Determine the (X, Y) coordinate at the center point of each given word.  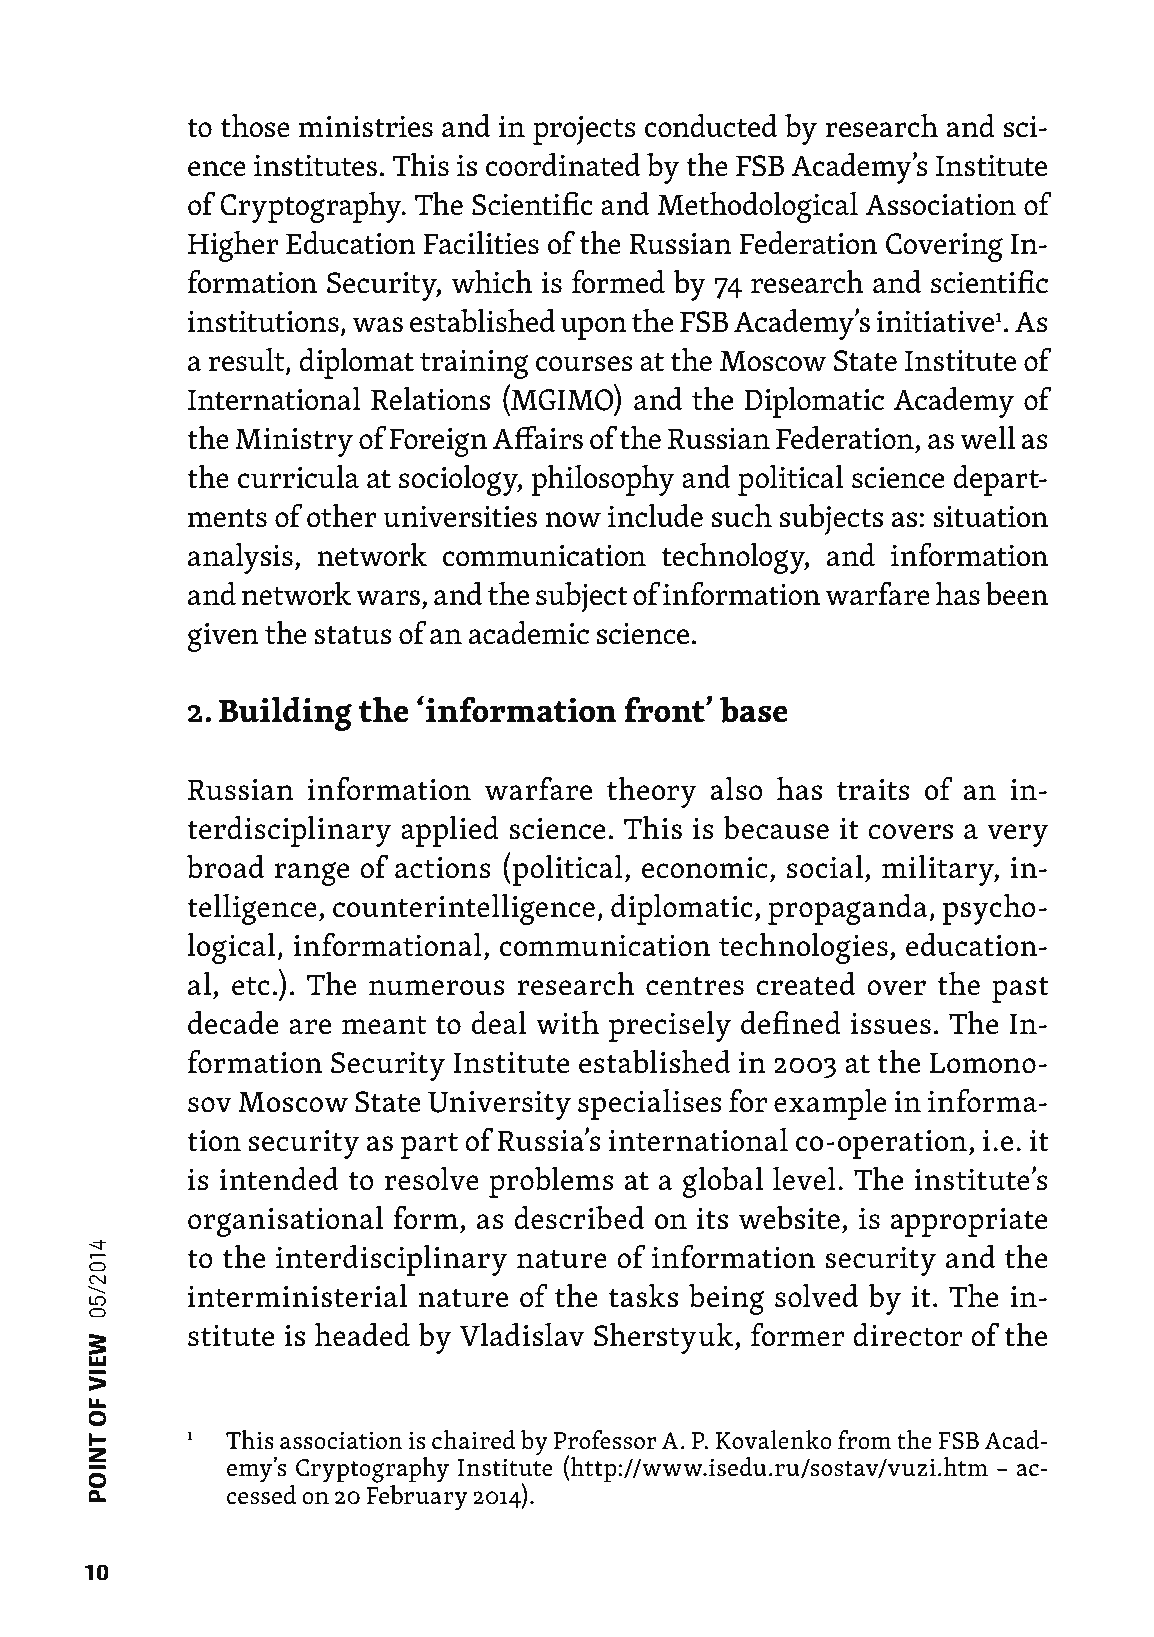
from (864, 1440)
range (311, 874)
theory (651, 792)
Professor (605, 1440)
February (416, 1498)
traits (873, 790)
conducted (711, 126)
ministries (366, 127)
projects (584, 130)
